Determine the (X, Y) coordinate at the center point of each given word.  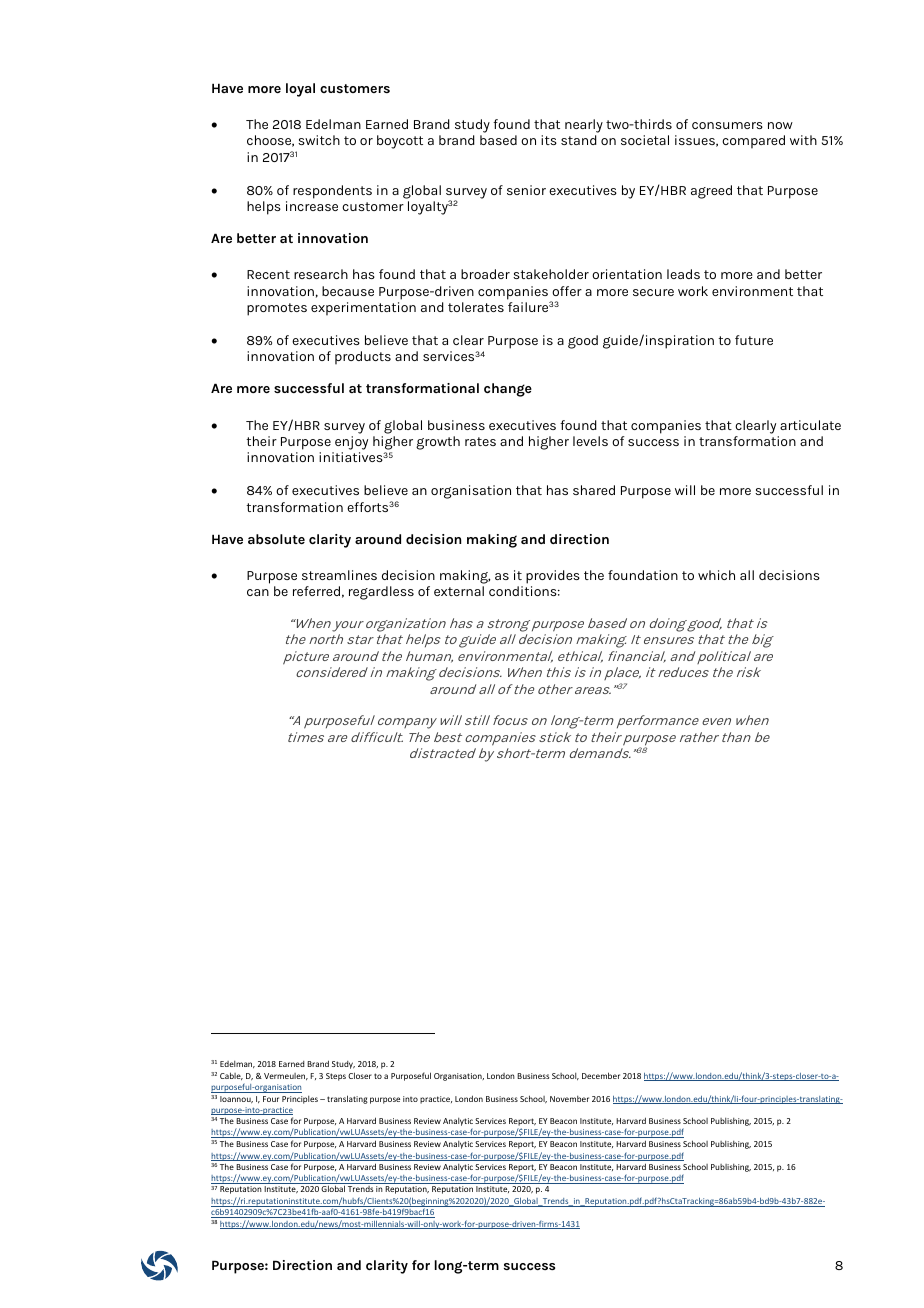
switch (319, 140)
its (549, 140)
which (716, 575)
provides (553, 577)
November (569, 1099)
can (258, 592)
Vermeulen (286, 1076)
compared (753, 142)
